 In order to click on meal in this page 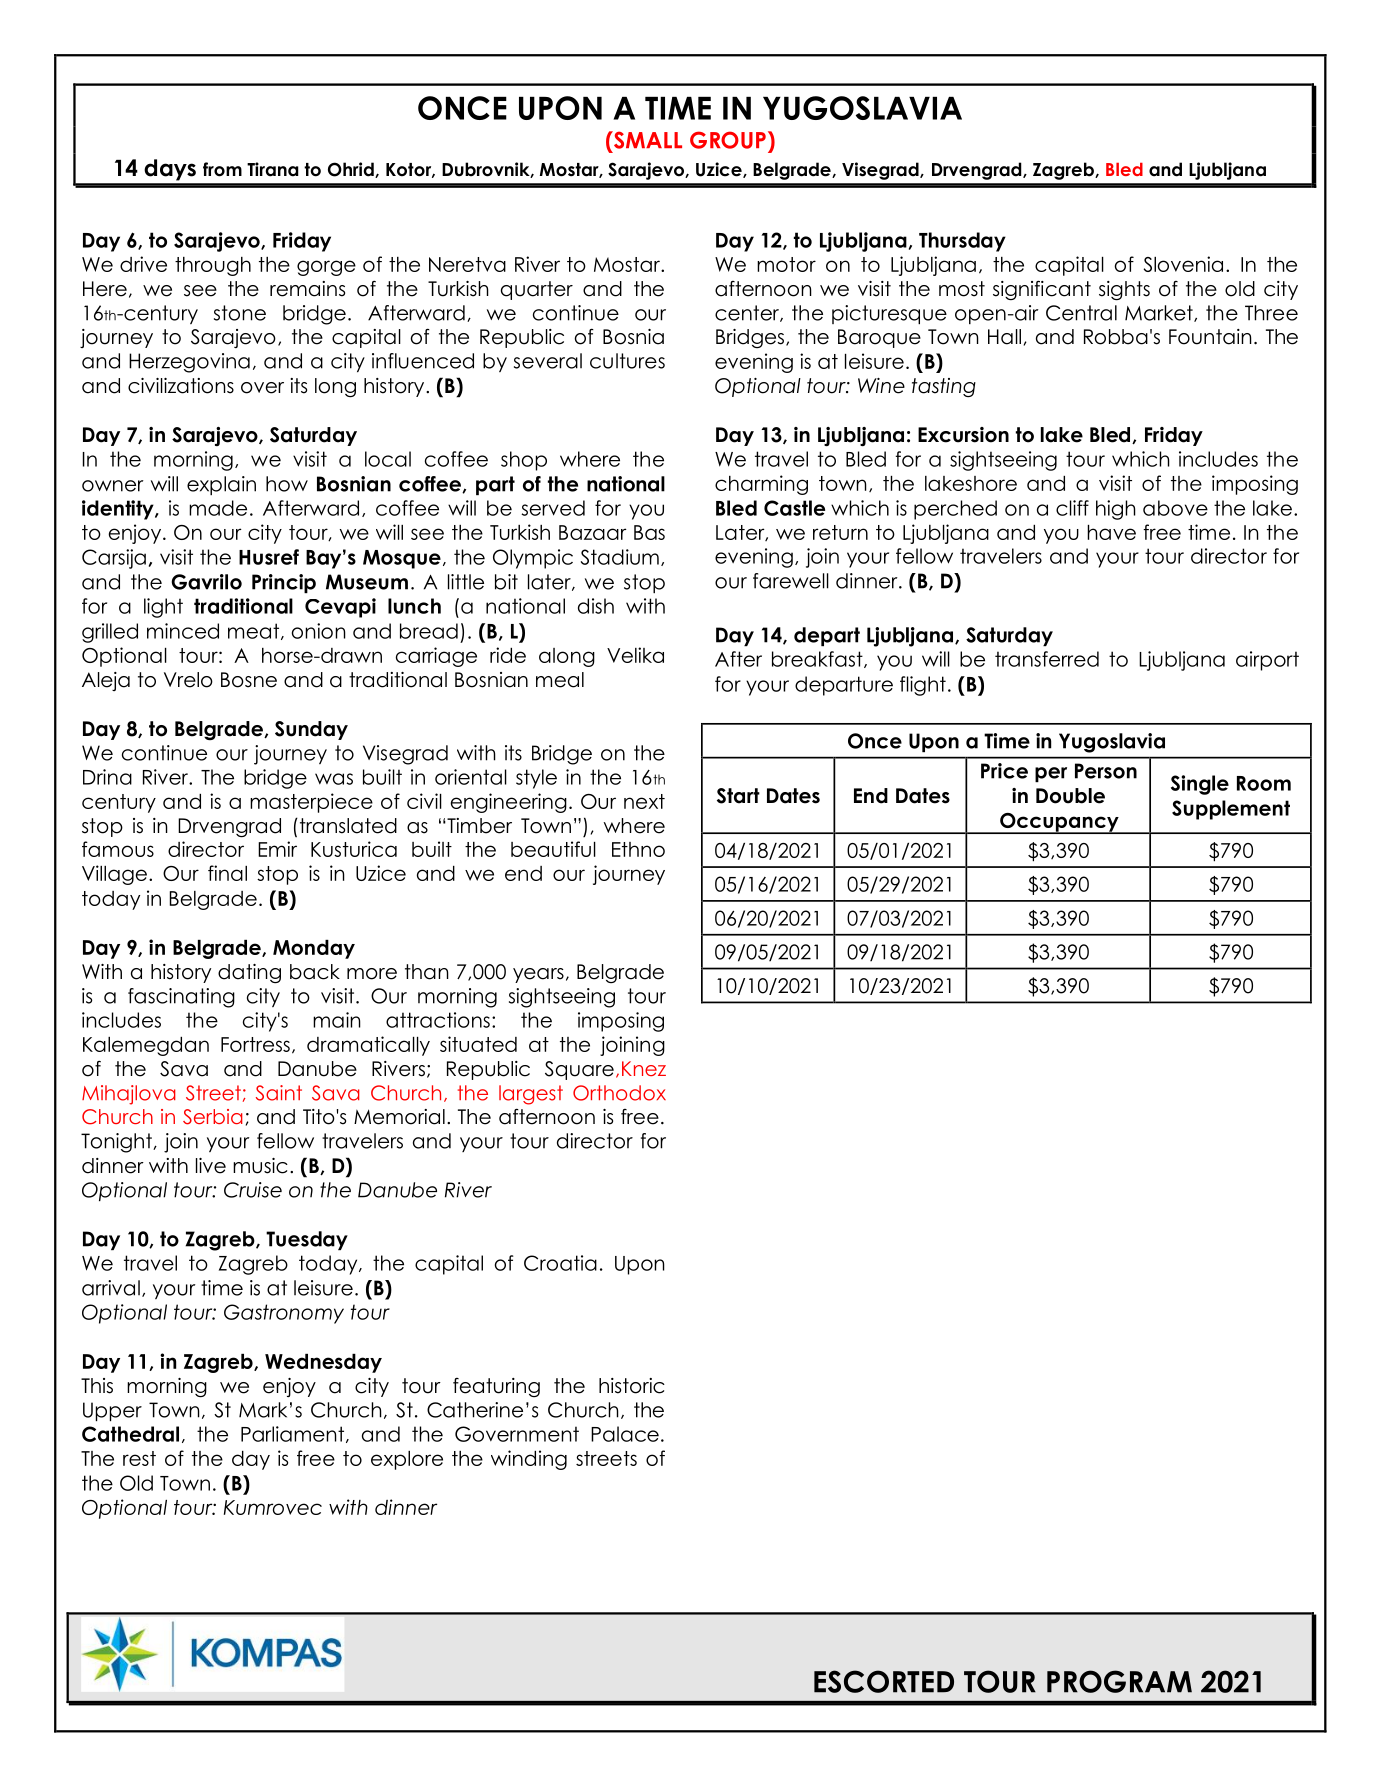, I will do `click(560, 680)`.
